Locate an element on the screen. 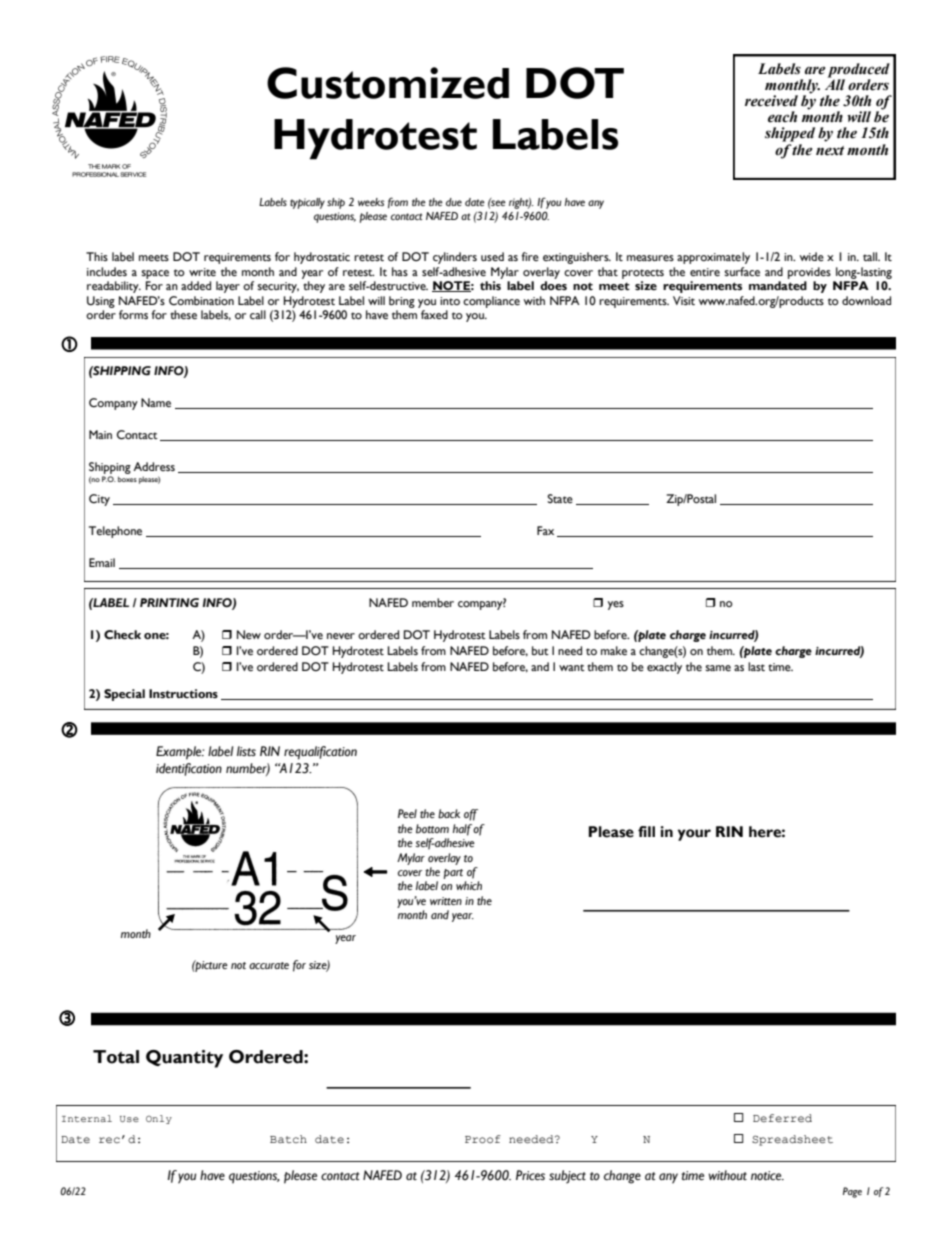  which is located at coordinates (469, 885).
